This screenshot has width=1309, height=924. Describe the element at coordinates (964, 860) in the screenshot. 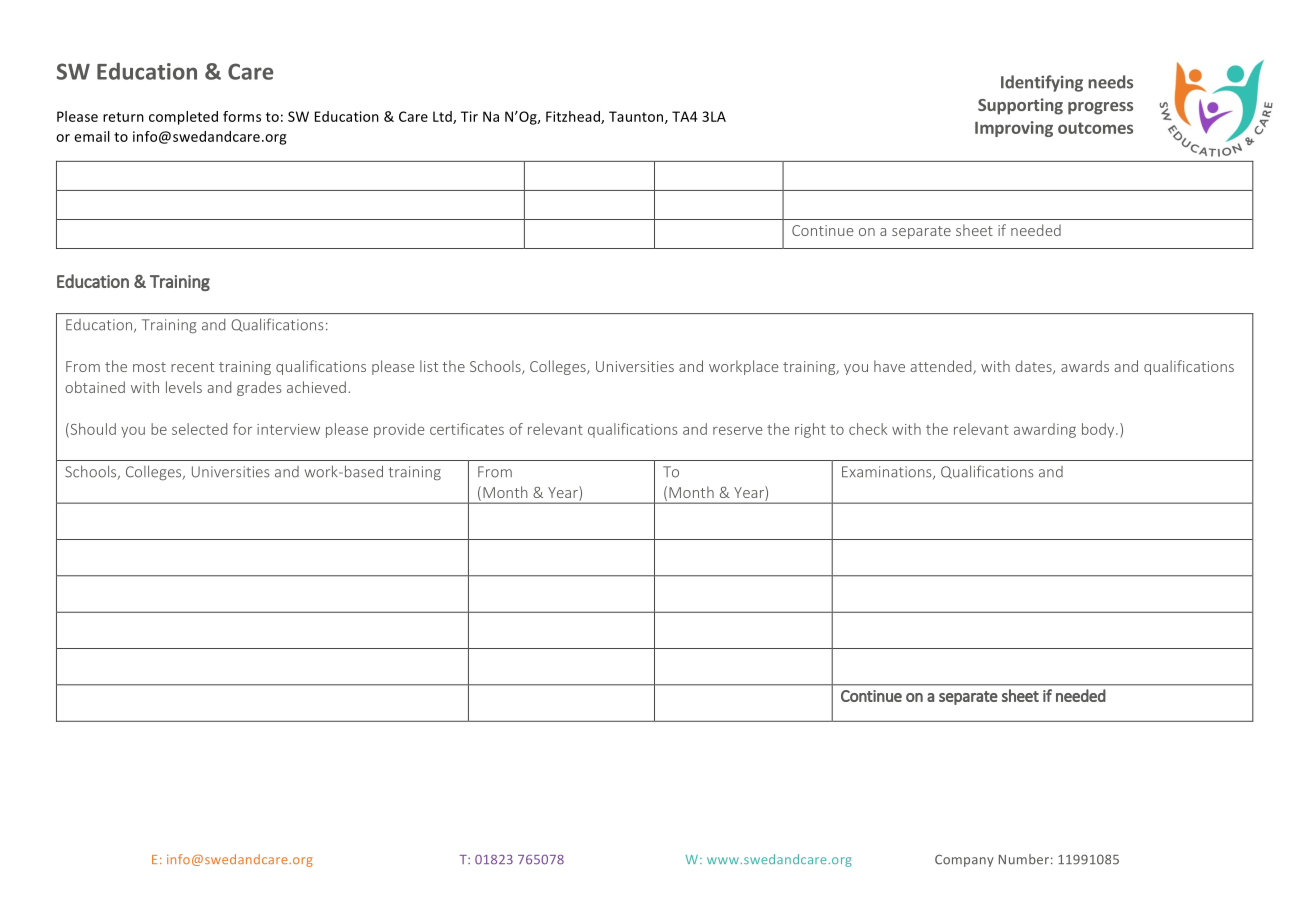

I see `Company` at that location.
